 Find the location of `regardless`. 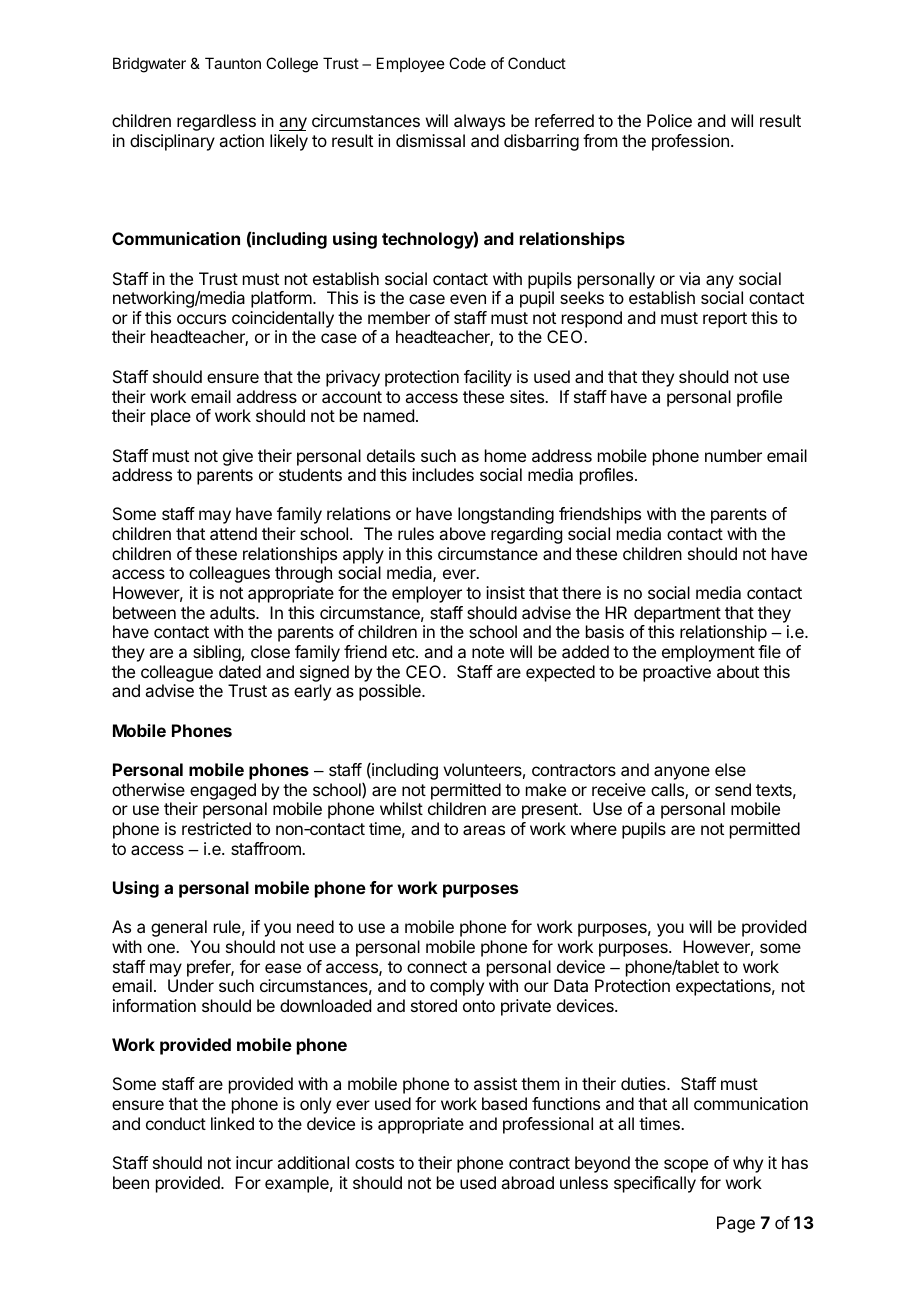

regardless is located at coordinates (216, 122).
